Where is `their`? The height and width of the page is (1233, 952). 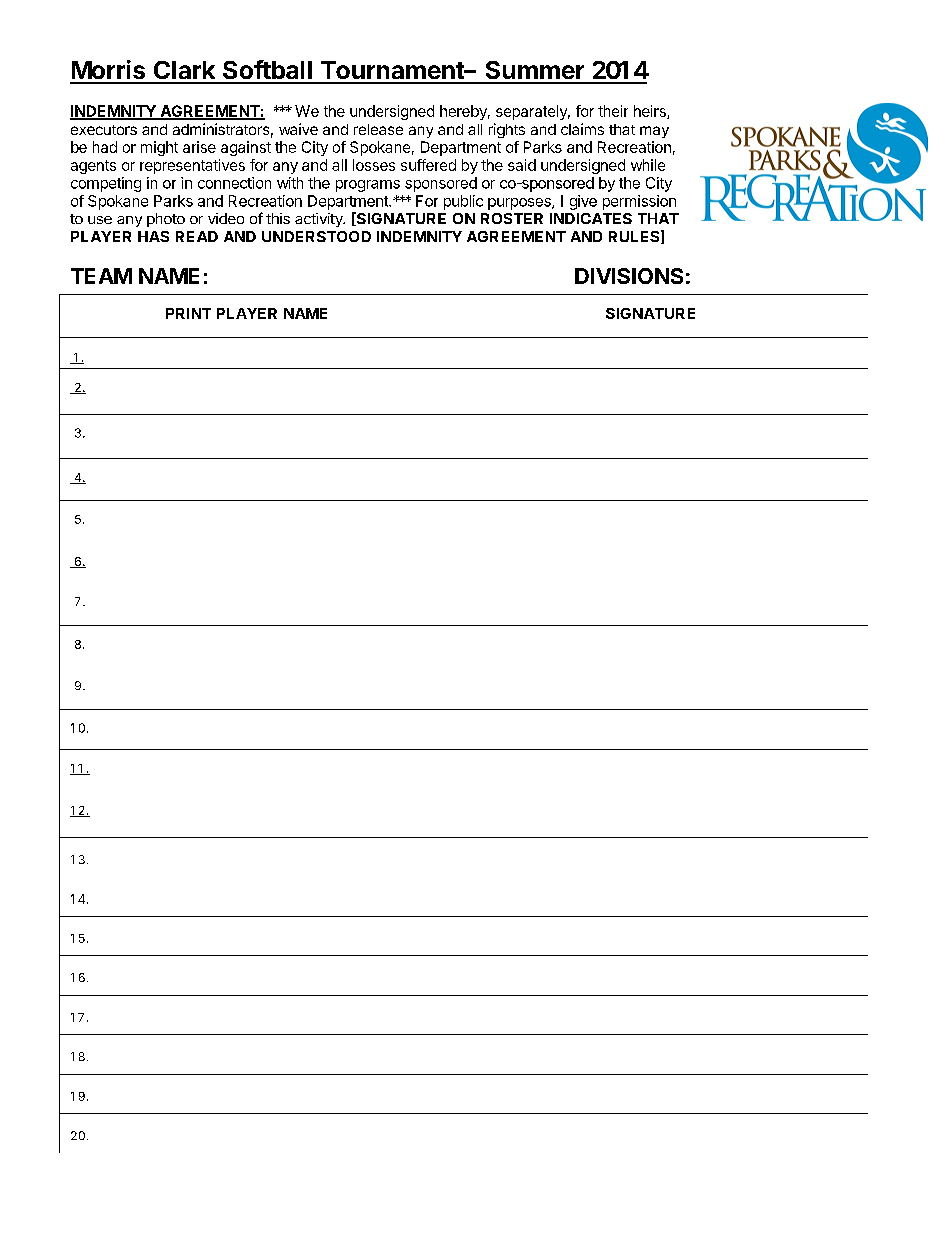
their is located at coordinates (613, 111).
